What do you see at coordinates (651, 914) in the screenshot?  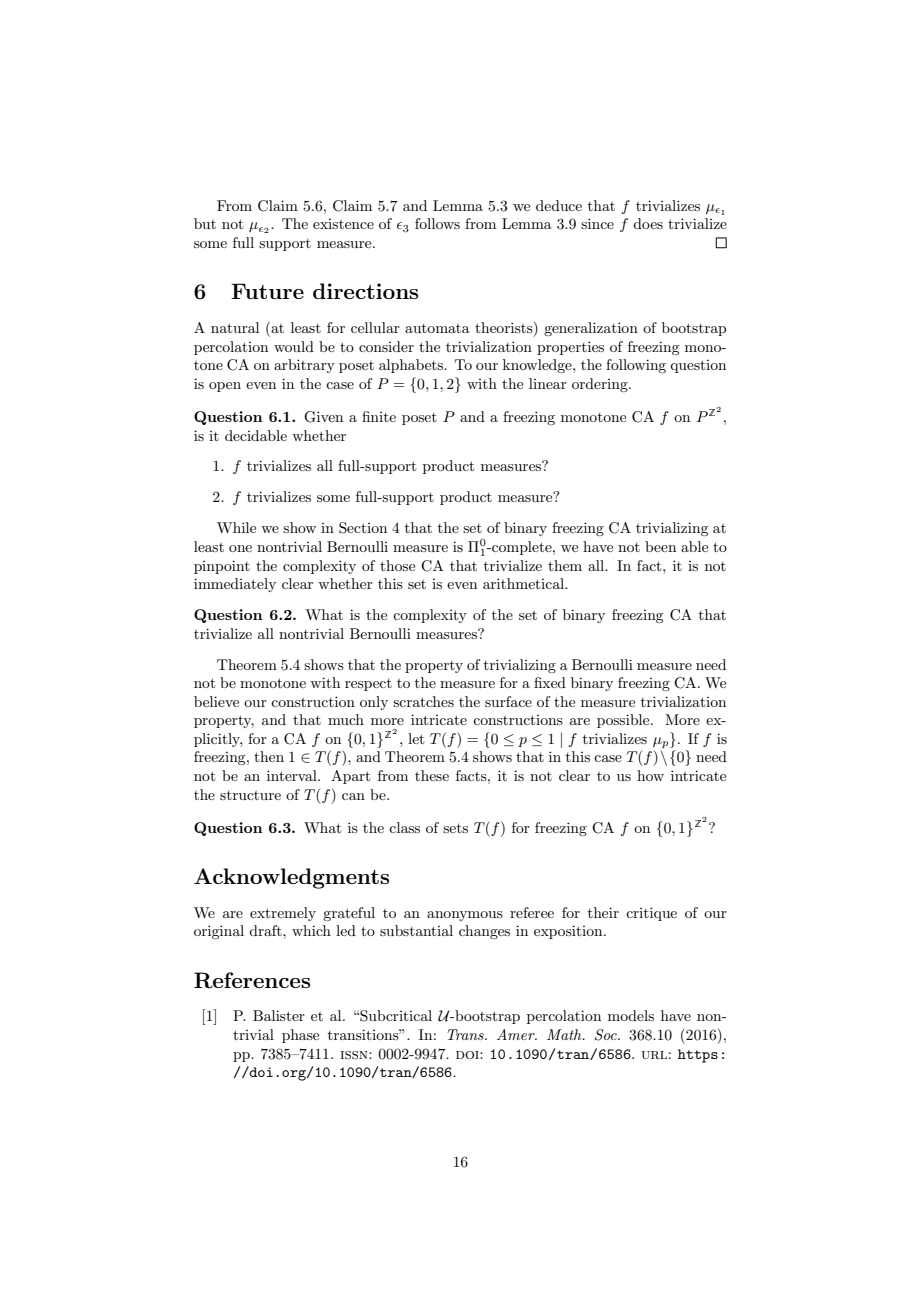 I see `critique` at bounding box center [651, 914].
